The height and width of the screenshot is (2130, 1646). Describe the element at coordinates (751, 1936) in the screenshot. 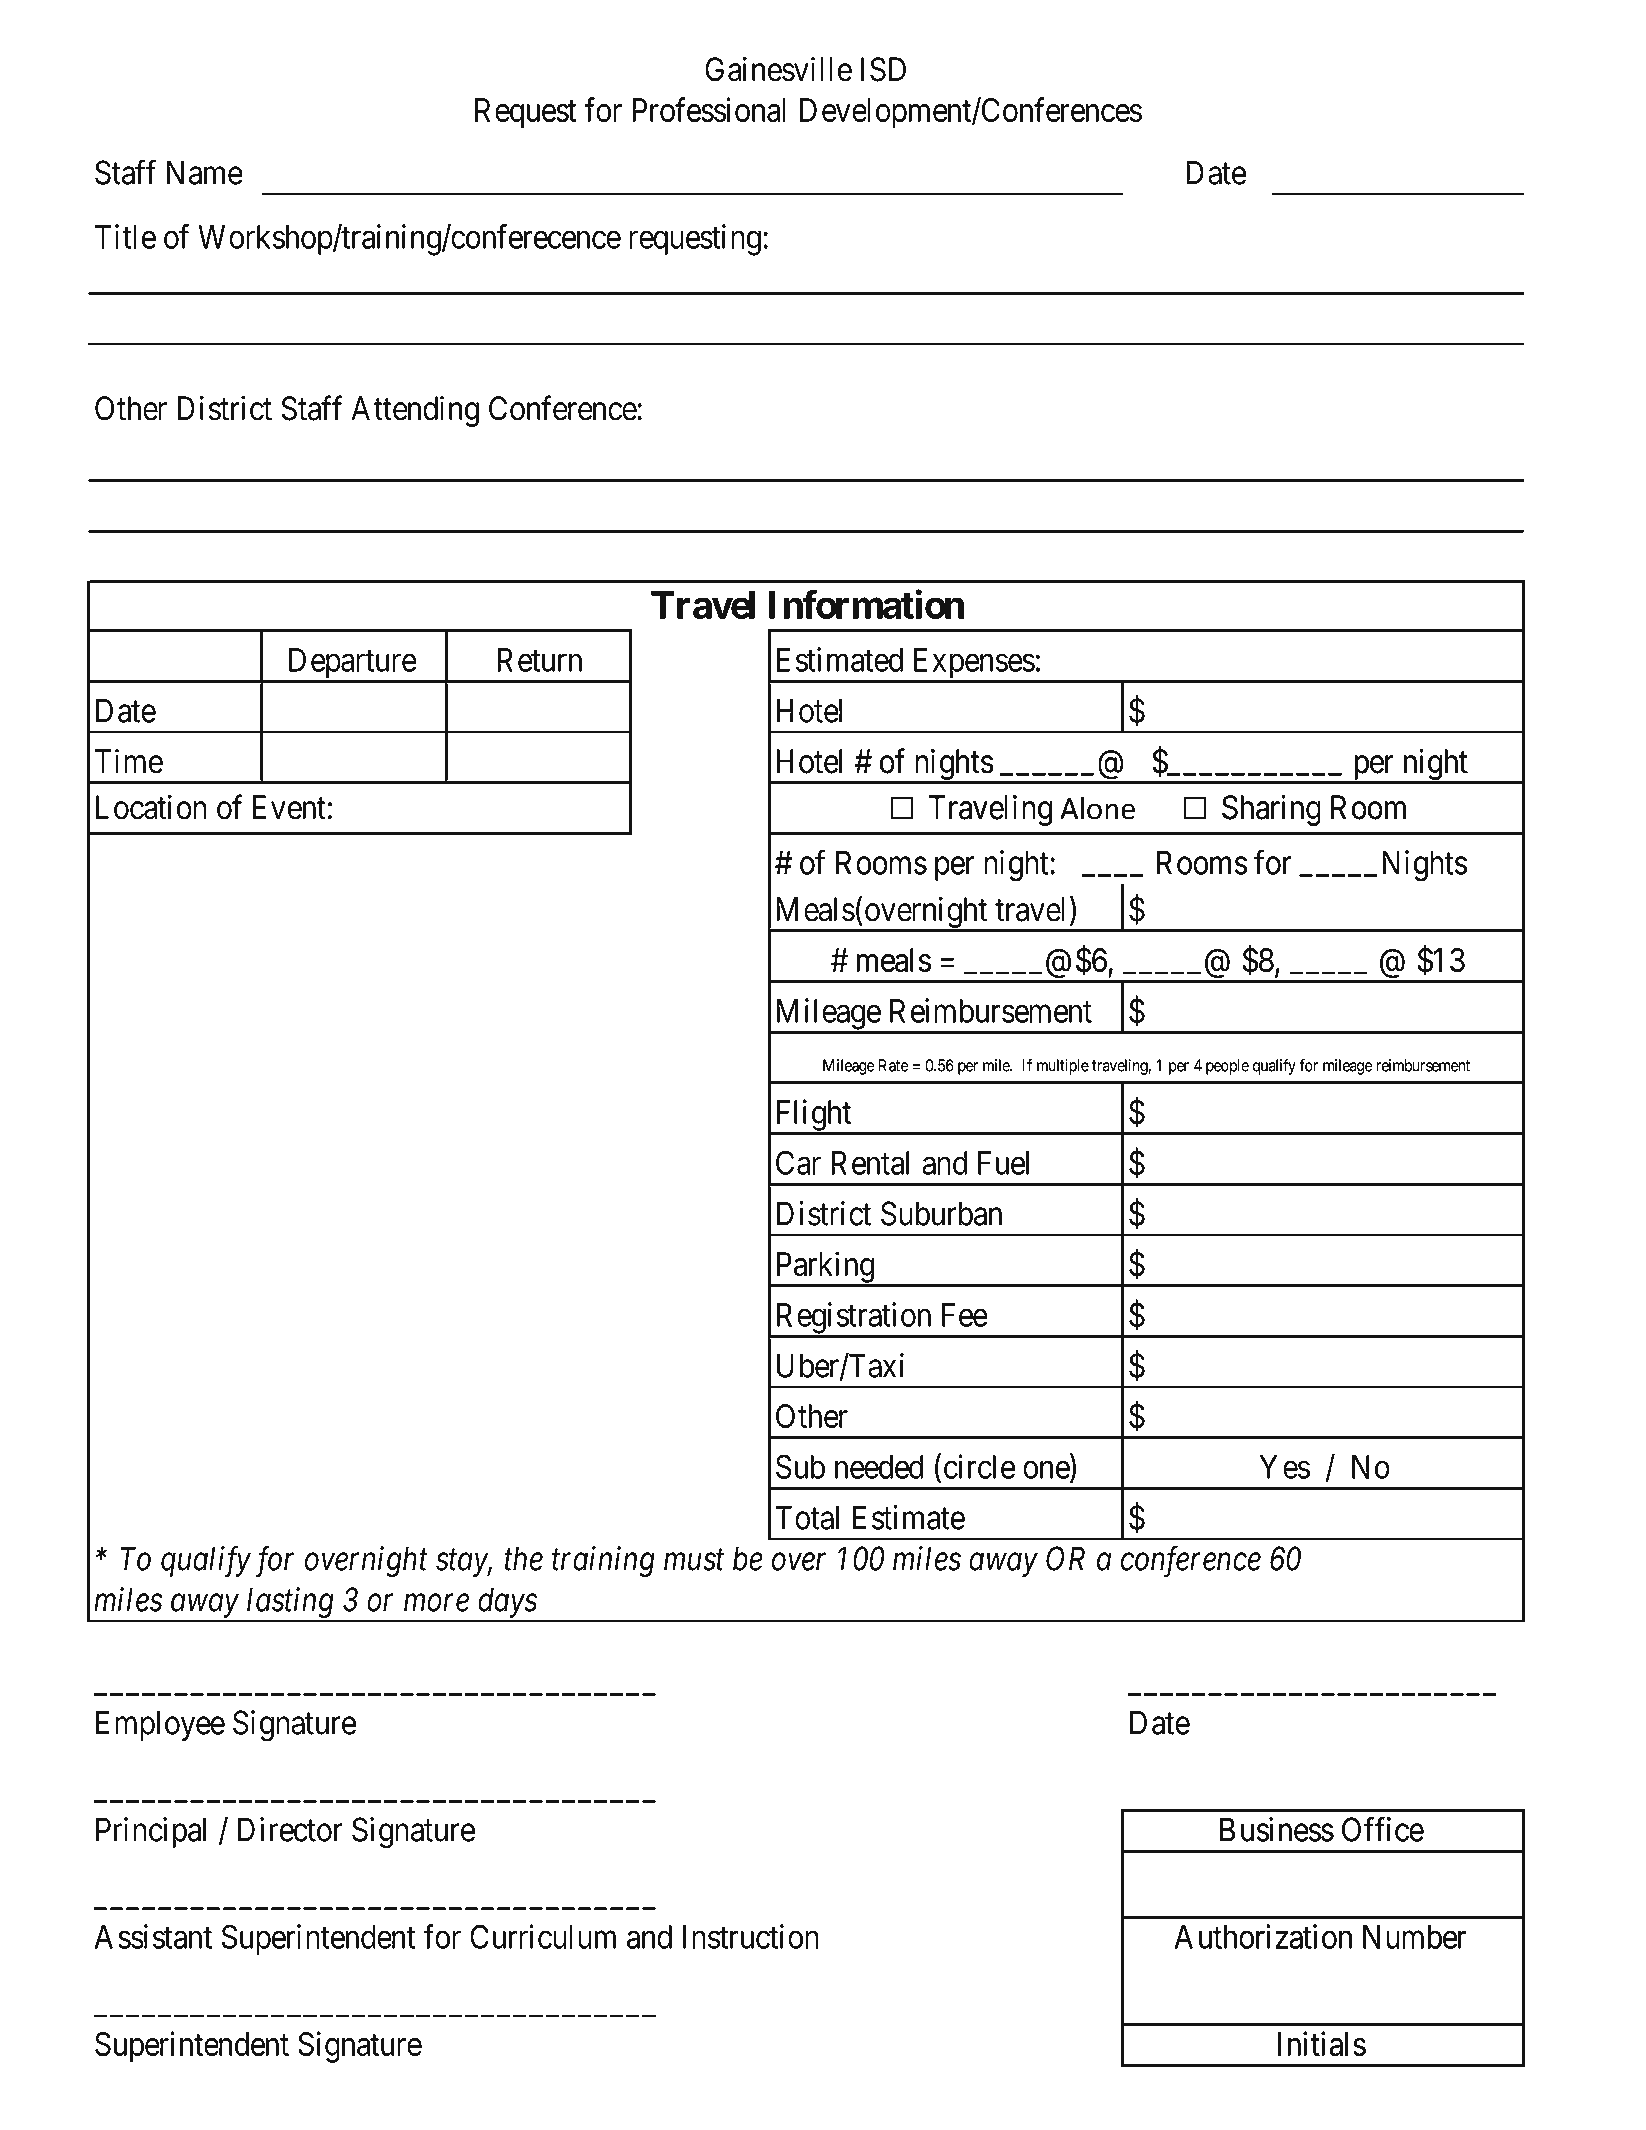

I see `Instruction` at that location.
